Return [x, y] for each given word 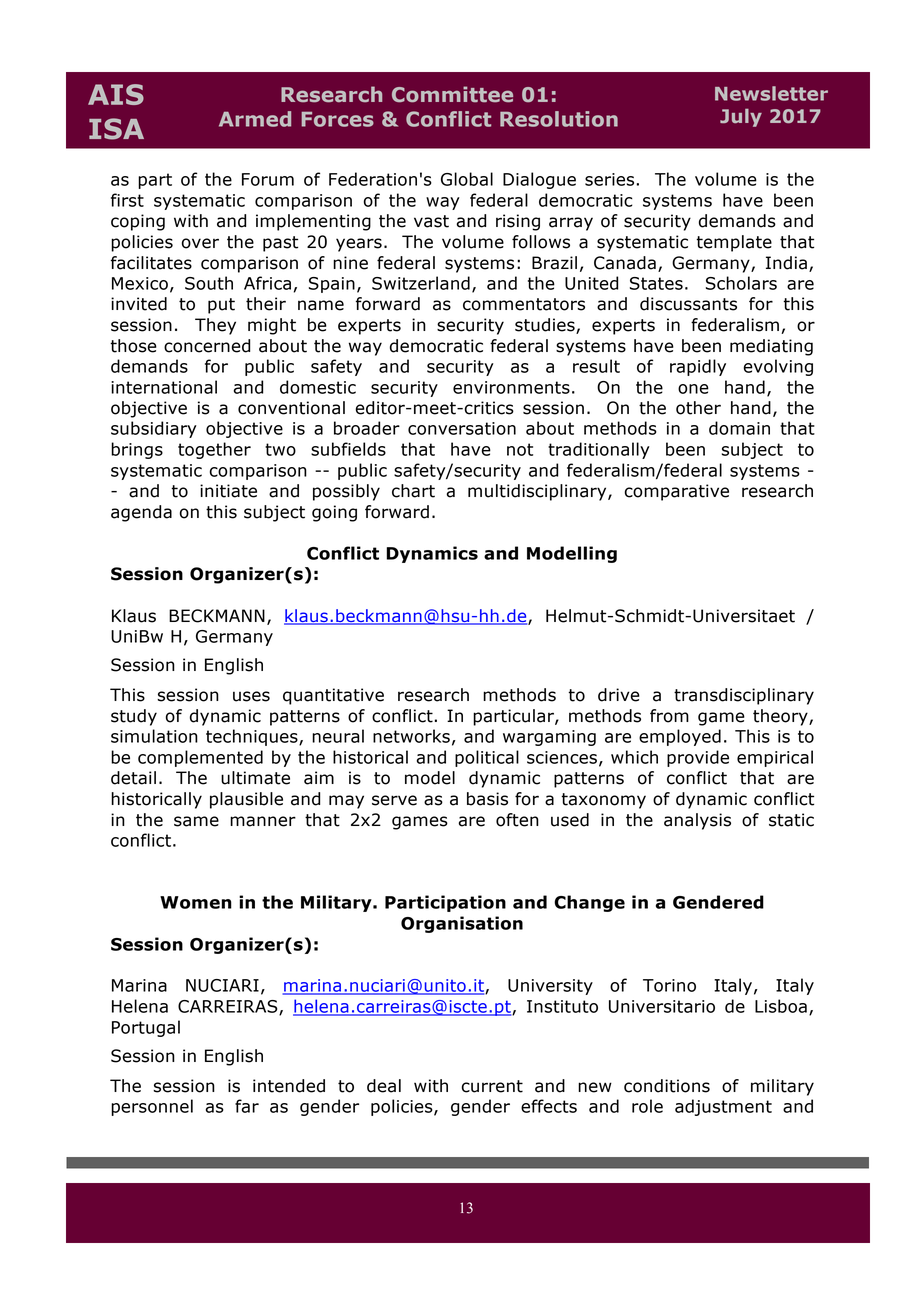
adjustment [723, 1107]
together [214, 450]
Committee [452, 94]
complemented [200, 758]
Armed [255, 119]
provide [698, 758]
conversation [462, 428]
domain [739, 428]
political [487, 758]
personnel [152, 1107]
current [492, 1086]
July [741, 118]
